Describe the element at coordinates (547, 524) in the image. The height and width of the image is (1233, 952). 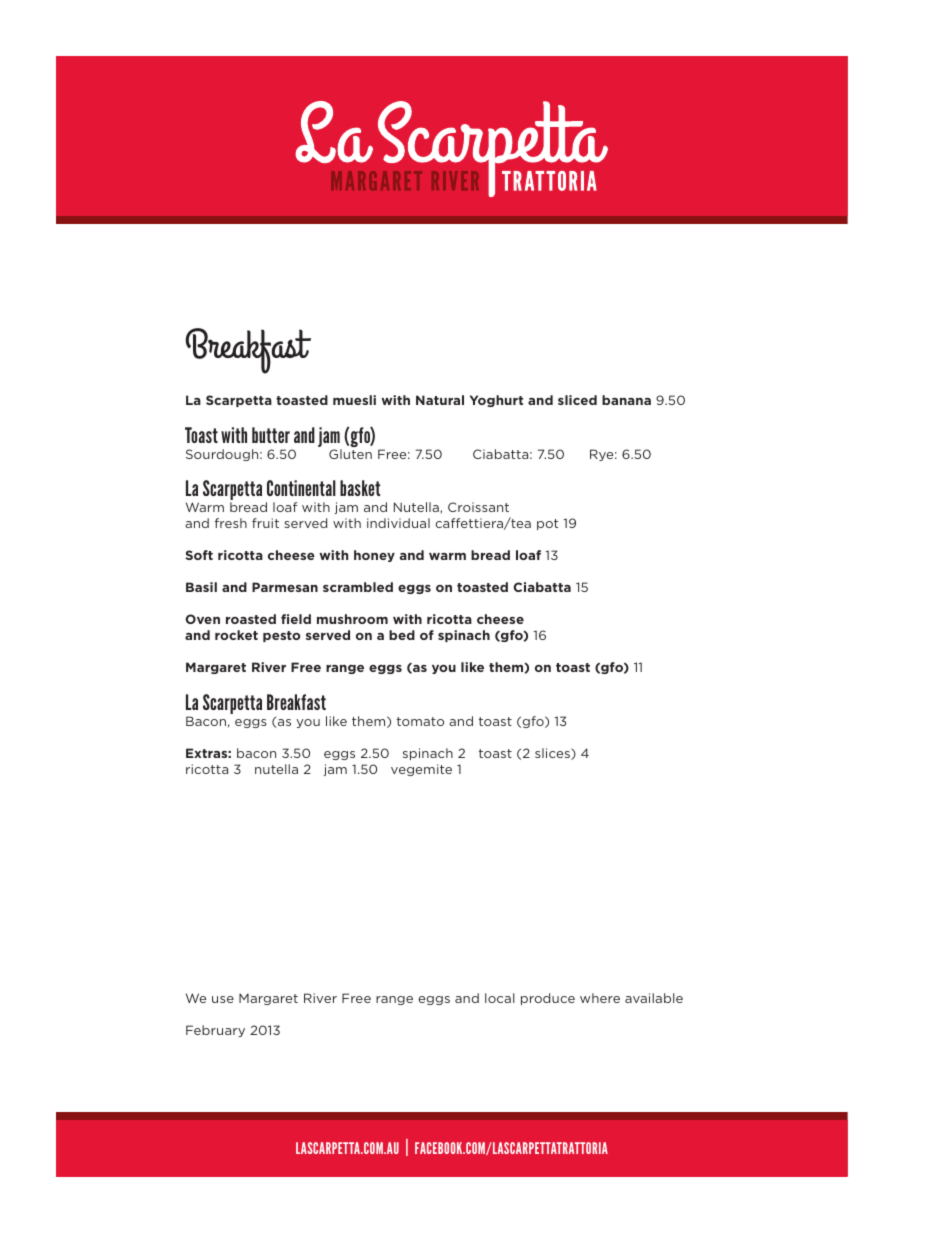
I see `pot` at that location.
